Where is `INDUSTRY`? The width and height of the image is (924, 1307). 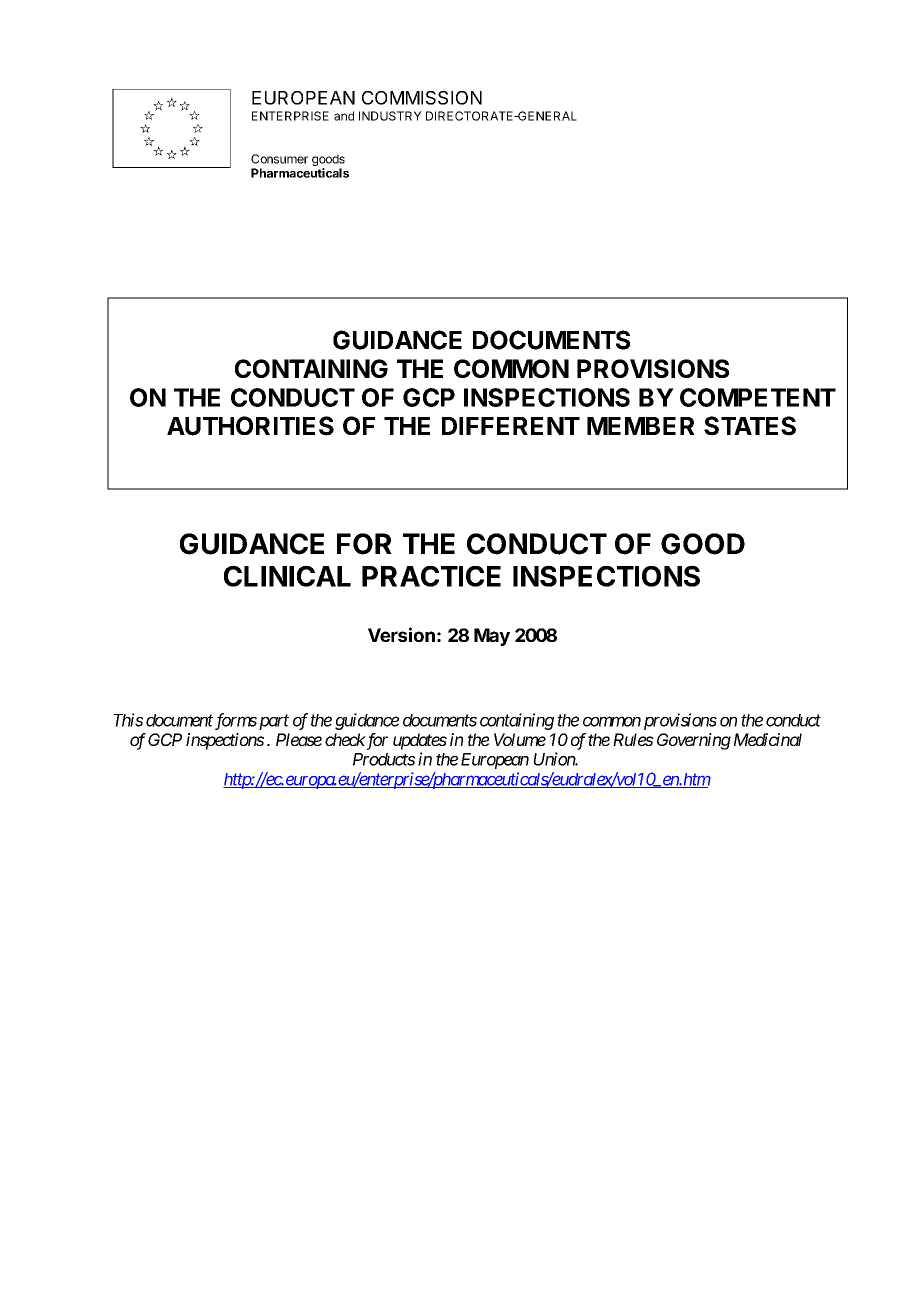
INDUSTRY is located at coordinates (390, 116).
